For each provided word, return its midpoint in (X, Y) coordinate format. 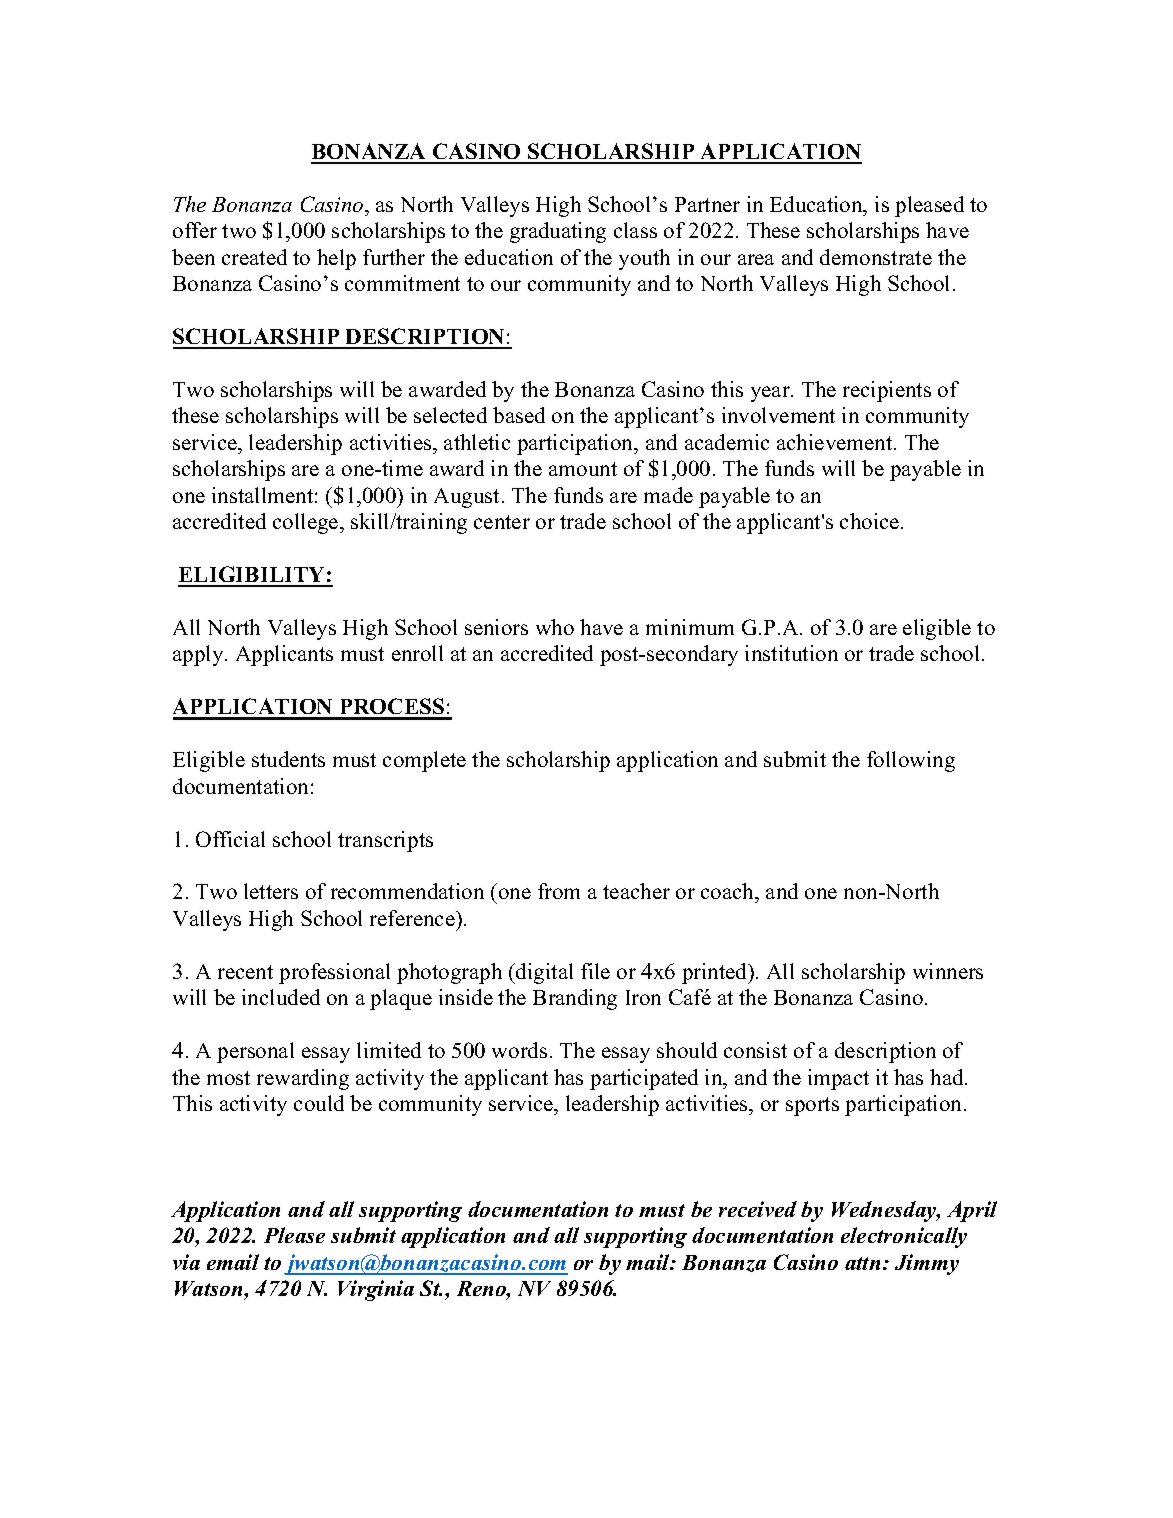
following (911, 761)
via (186, 1262)
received (758, 1209)
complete (424, 761)
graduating (558, 232)
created (254, 257)
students (288, 759)
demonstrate (876, 257)
